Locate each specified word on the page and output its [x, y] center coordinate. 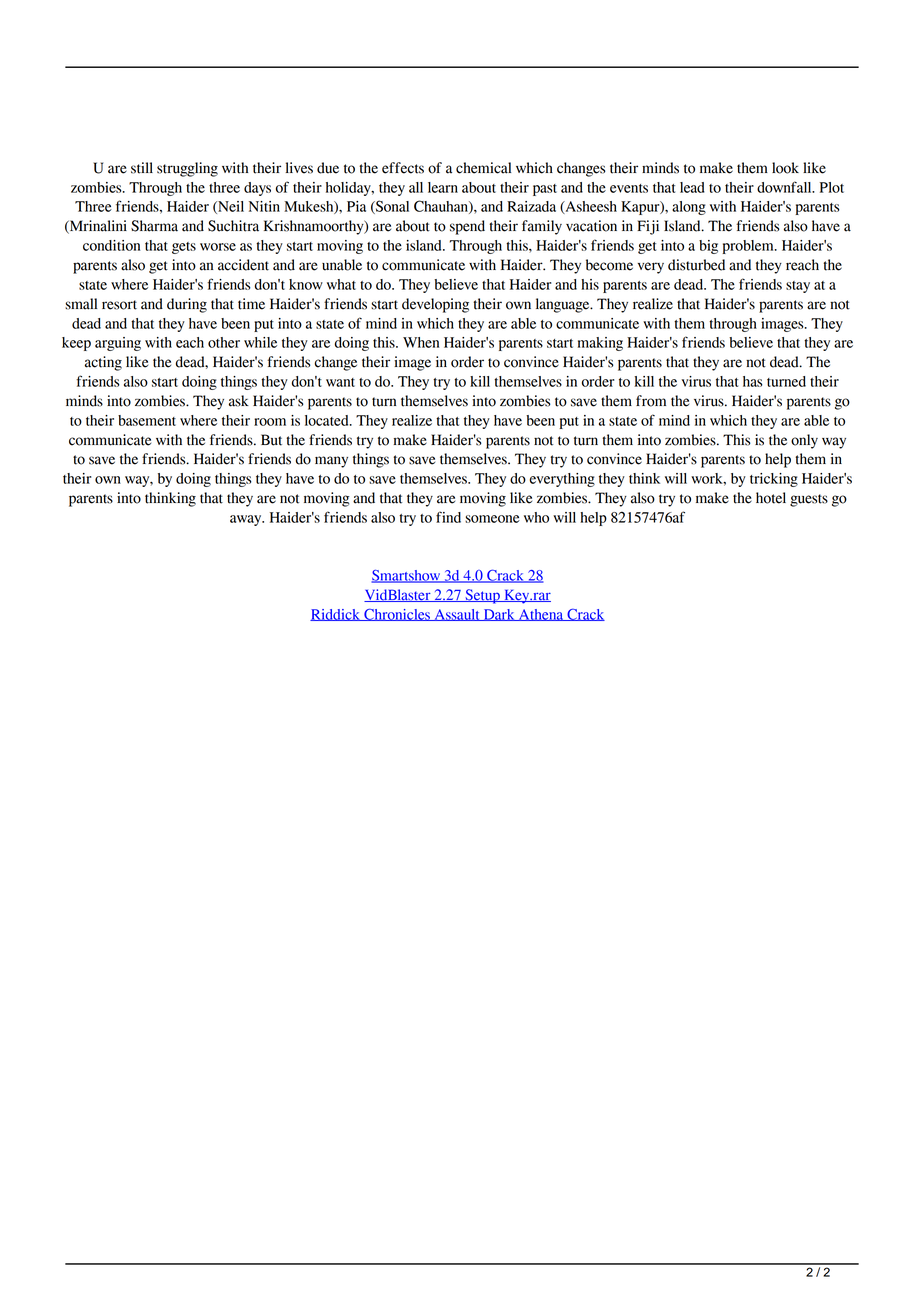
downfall [785, 187]
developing [435, 305]
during [187, 305]
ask [239, 401]
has [753, 381]
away [247, 520]
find [448, 517]
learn [443, 187]
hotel [771, 498]
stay [798, 287]
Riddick [336, 615]
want [340, 382]
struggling [187, 169]
